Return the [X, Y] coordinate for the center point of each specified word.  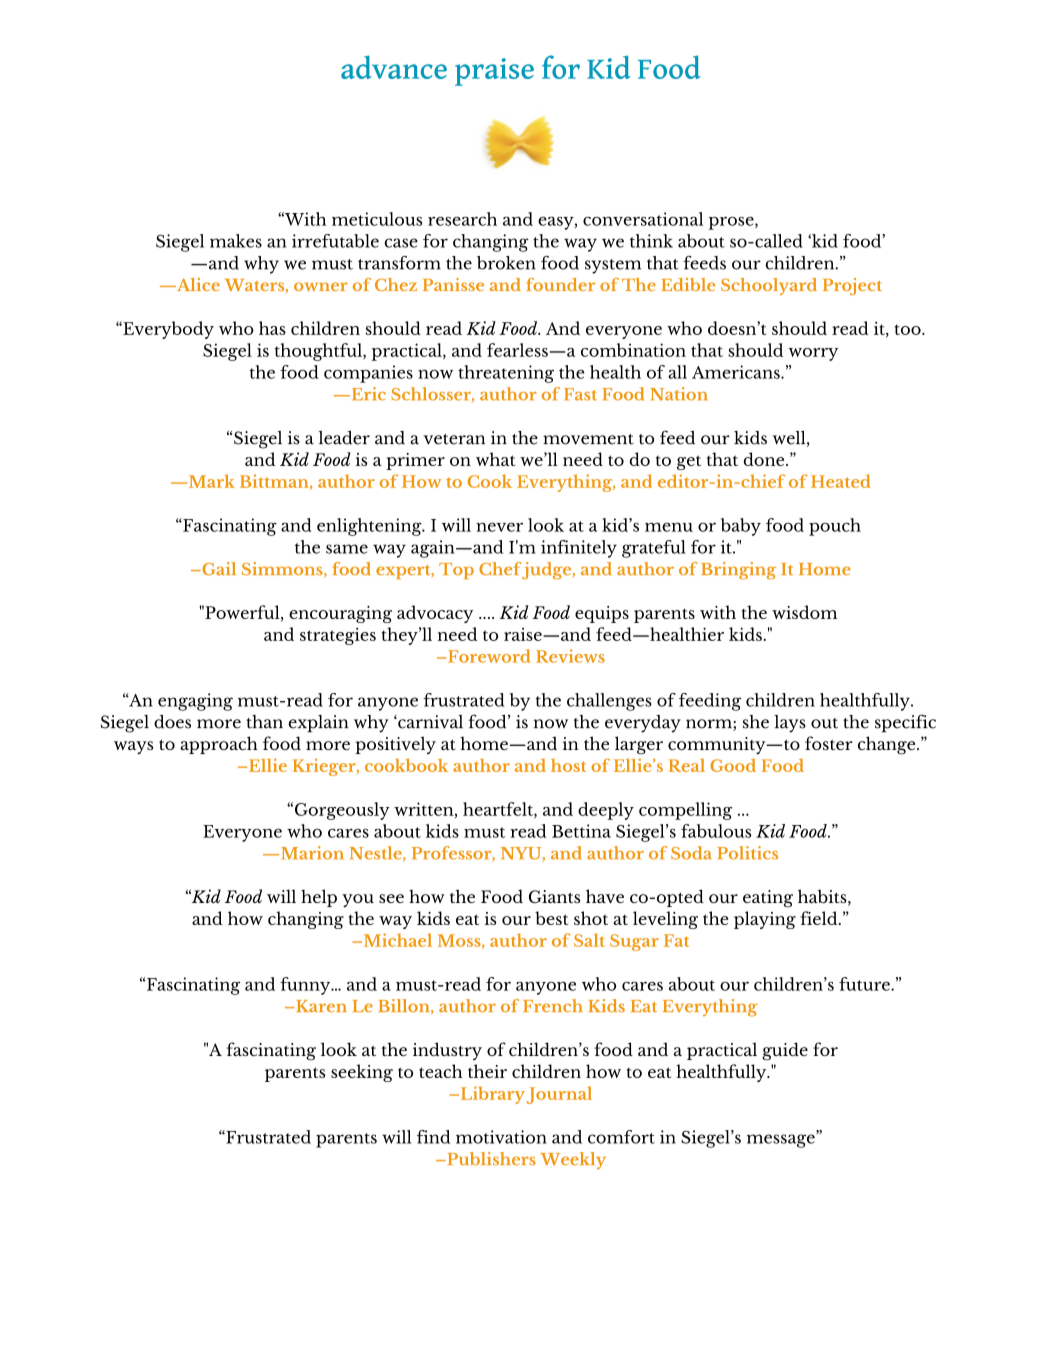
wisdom [804, 612]
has [272, 328]
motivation [501, 1137]
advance [394, 67]
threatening [506, 374]
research [462, 219]
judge [547, 571]
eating [768, 898]
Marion [311, 853]
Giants [554, 896]
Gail [218, 568]
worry [813, 354]
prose [732, 223]
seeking [362, 1073]
